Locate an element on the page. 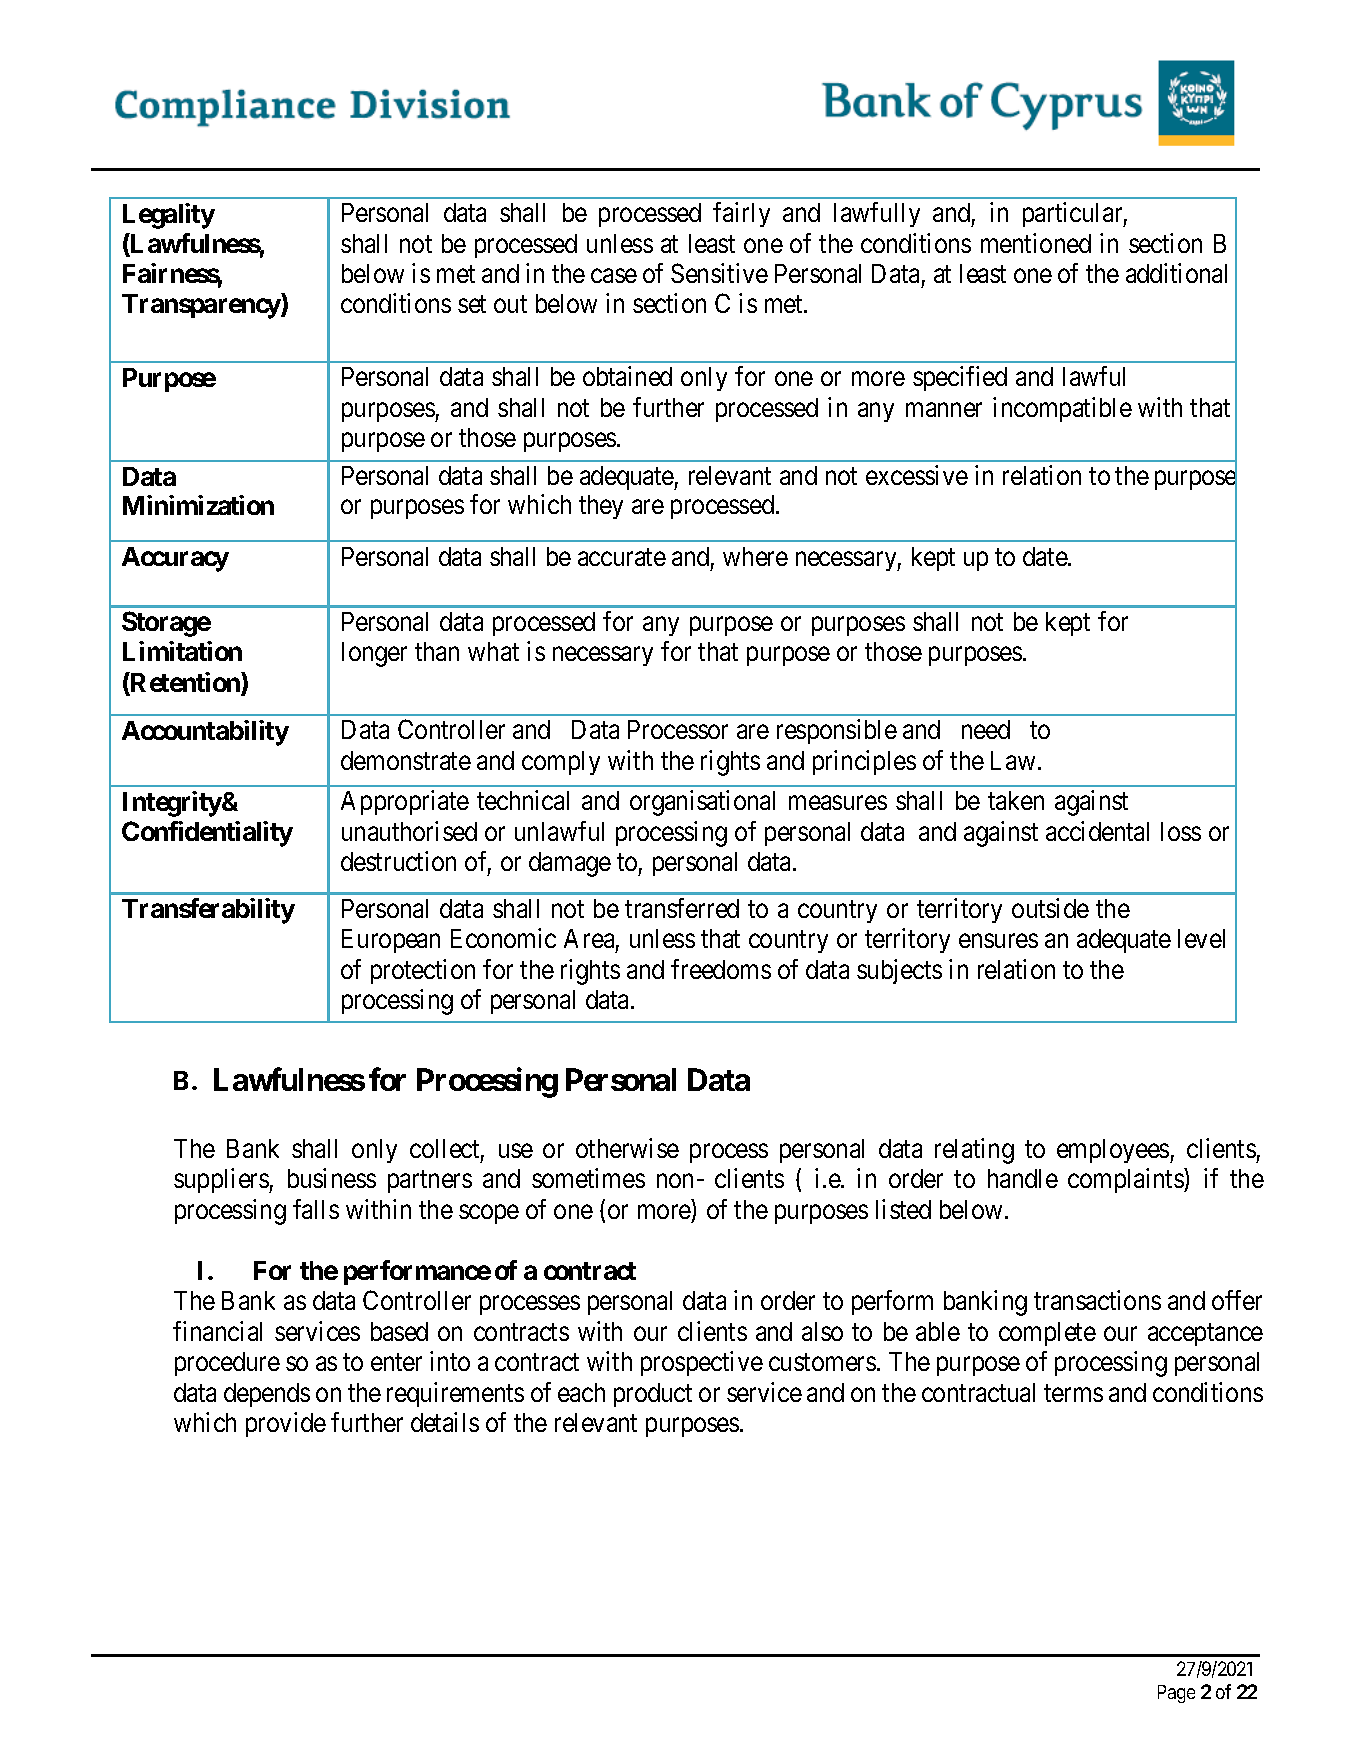 The height and width of the image is (1747, 1350). provide is located at coordinates (286, 1424).
